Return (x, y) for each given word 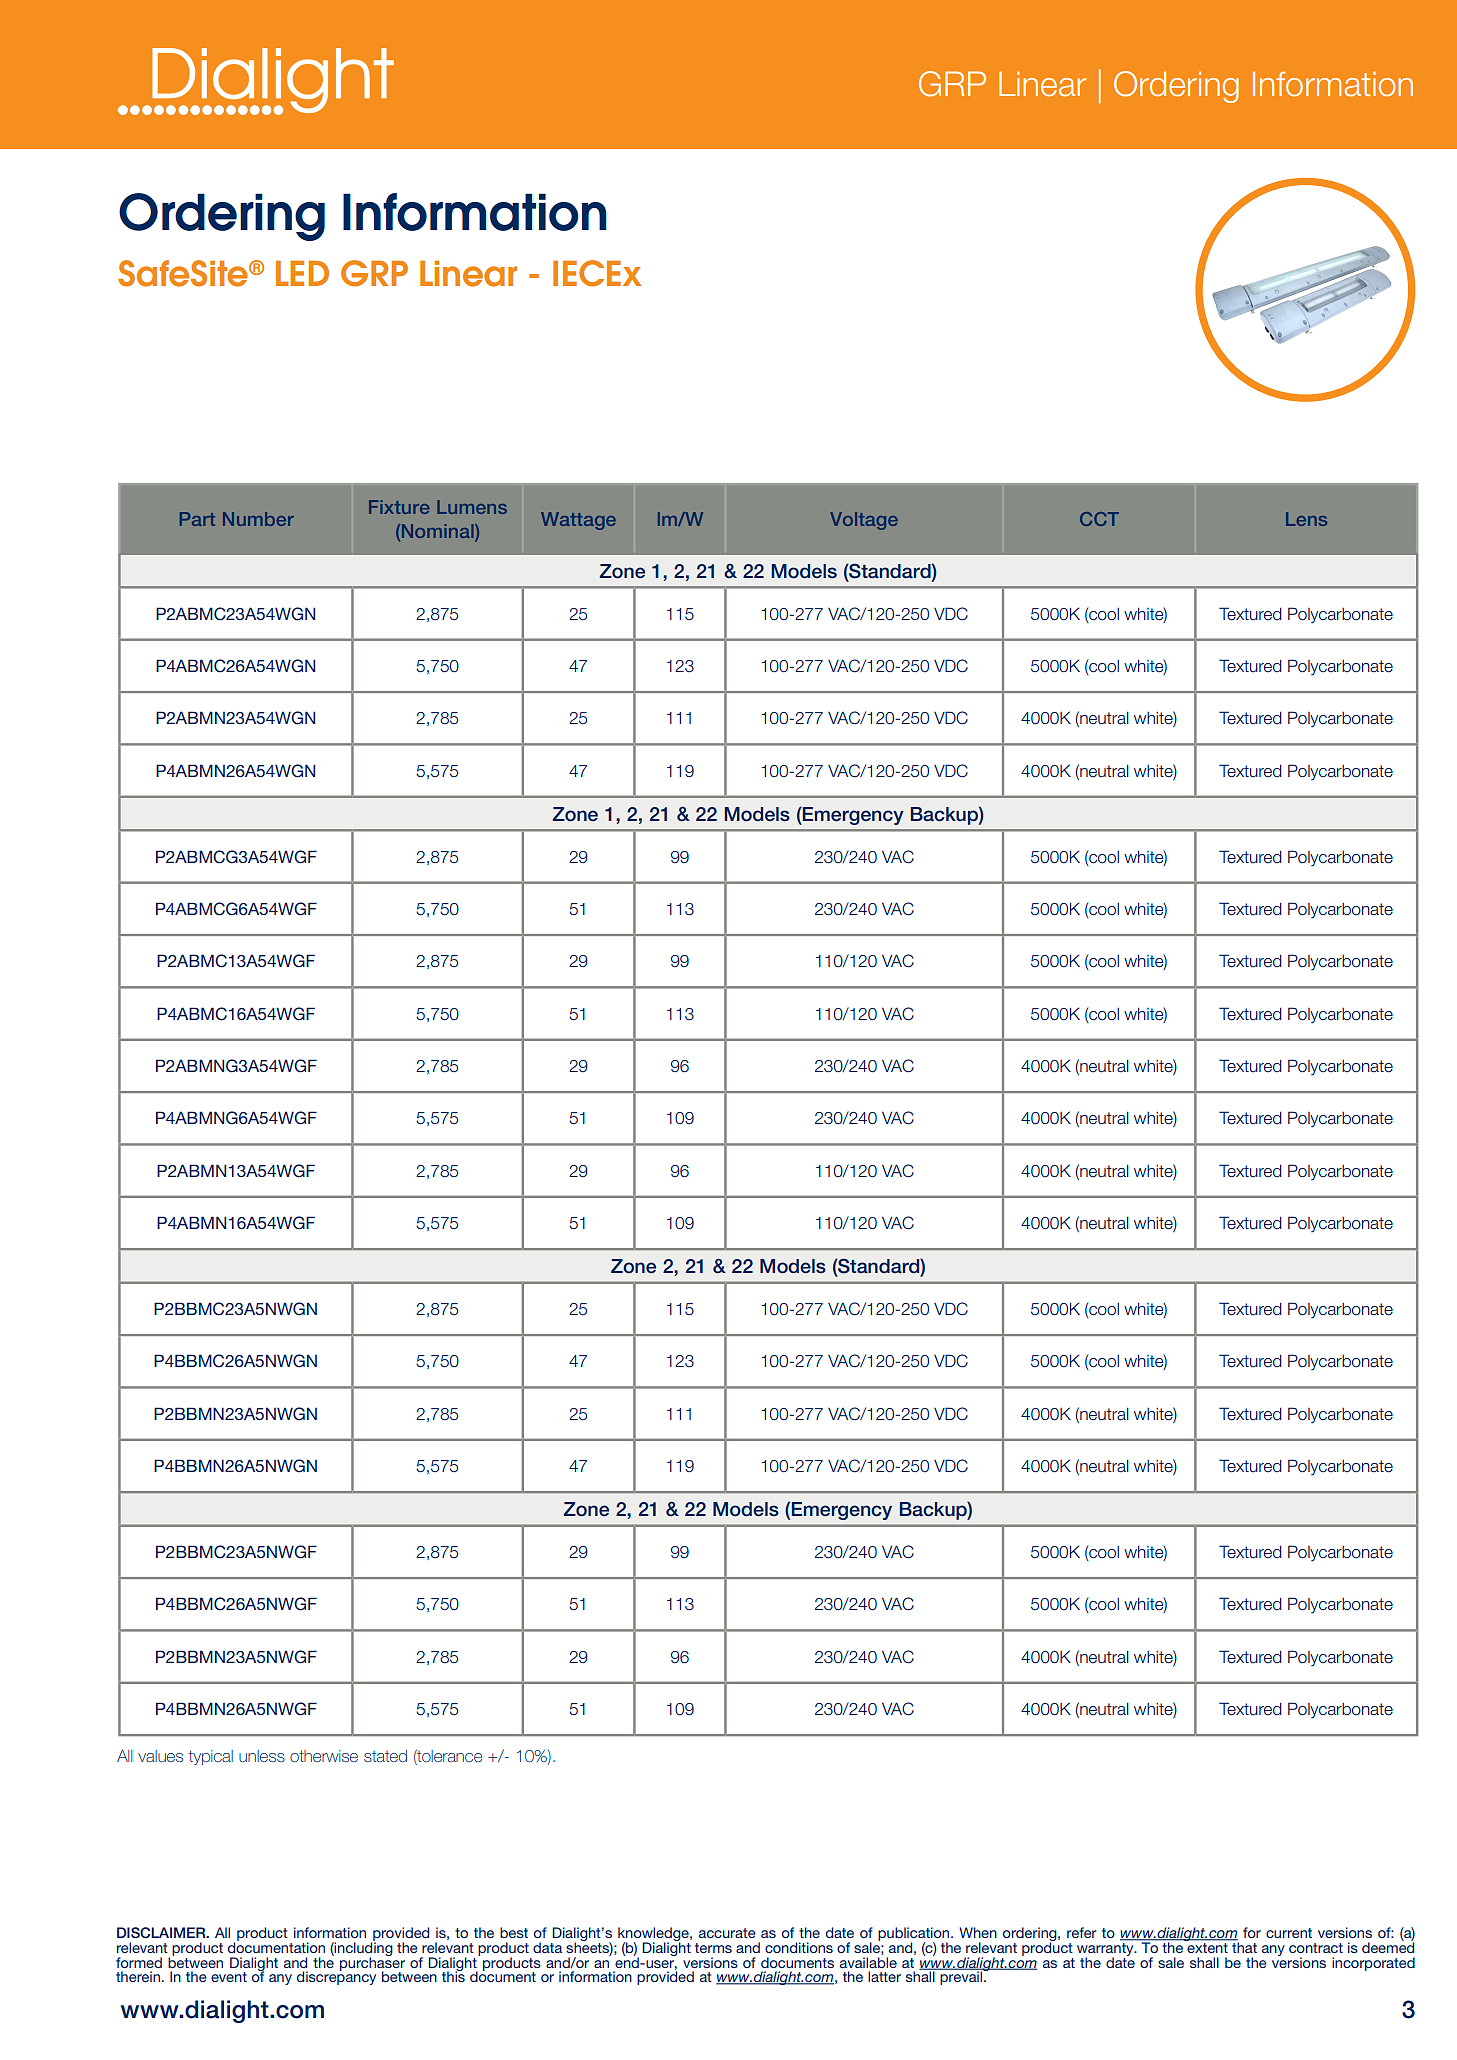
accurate (727, 1933)
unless (262, 1756)
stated (385, 1756)
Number (258, 519)
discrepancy (336, 1977)
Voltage (864, 521)
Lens (1306, 519)
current (1289, 1933)
